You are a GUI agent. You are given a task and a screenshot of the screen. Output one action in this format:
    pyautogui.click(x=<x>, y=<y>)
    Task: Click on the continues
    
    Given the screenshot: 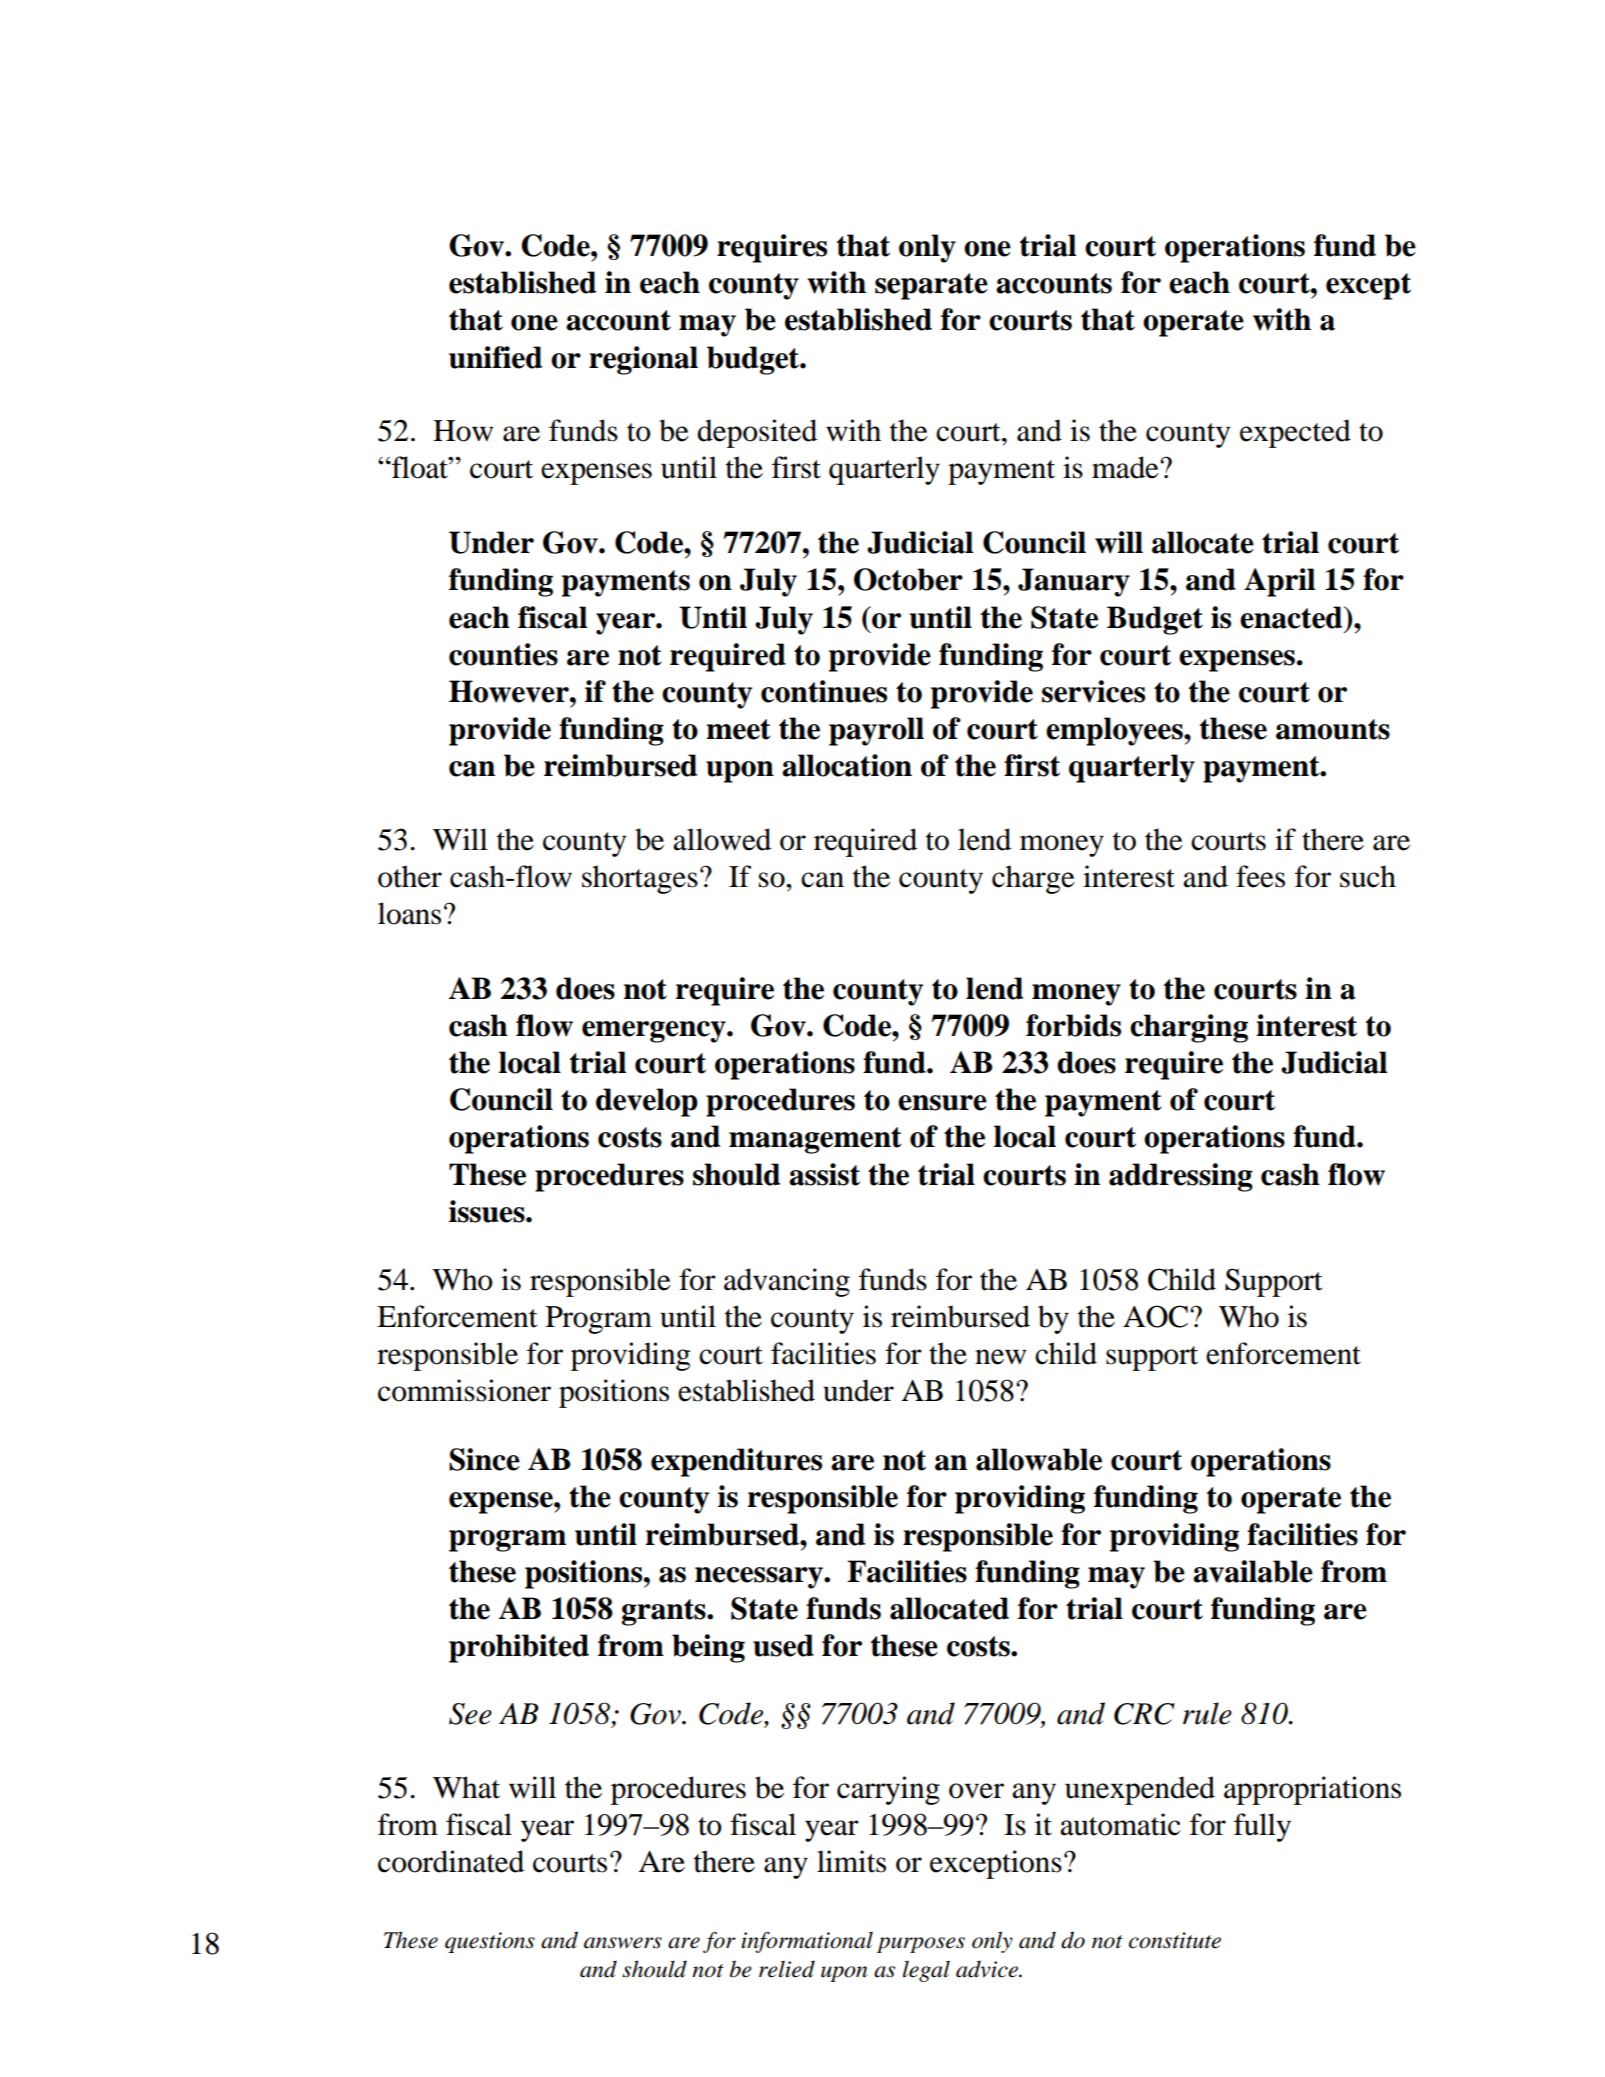 What is the action you would take?
    pyautogui.click(x=824, y=691)
